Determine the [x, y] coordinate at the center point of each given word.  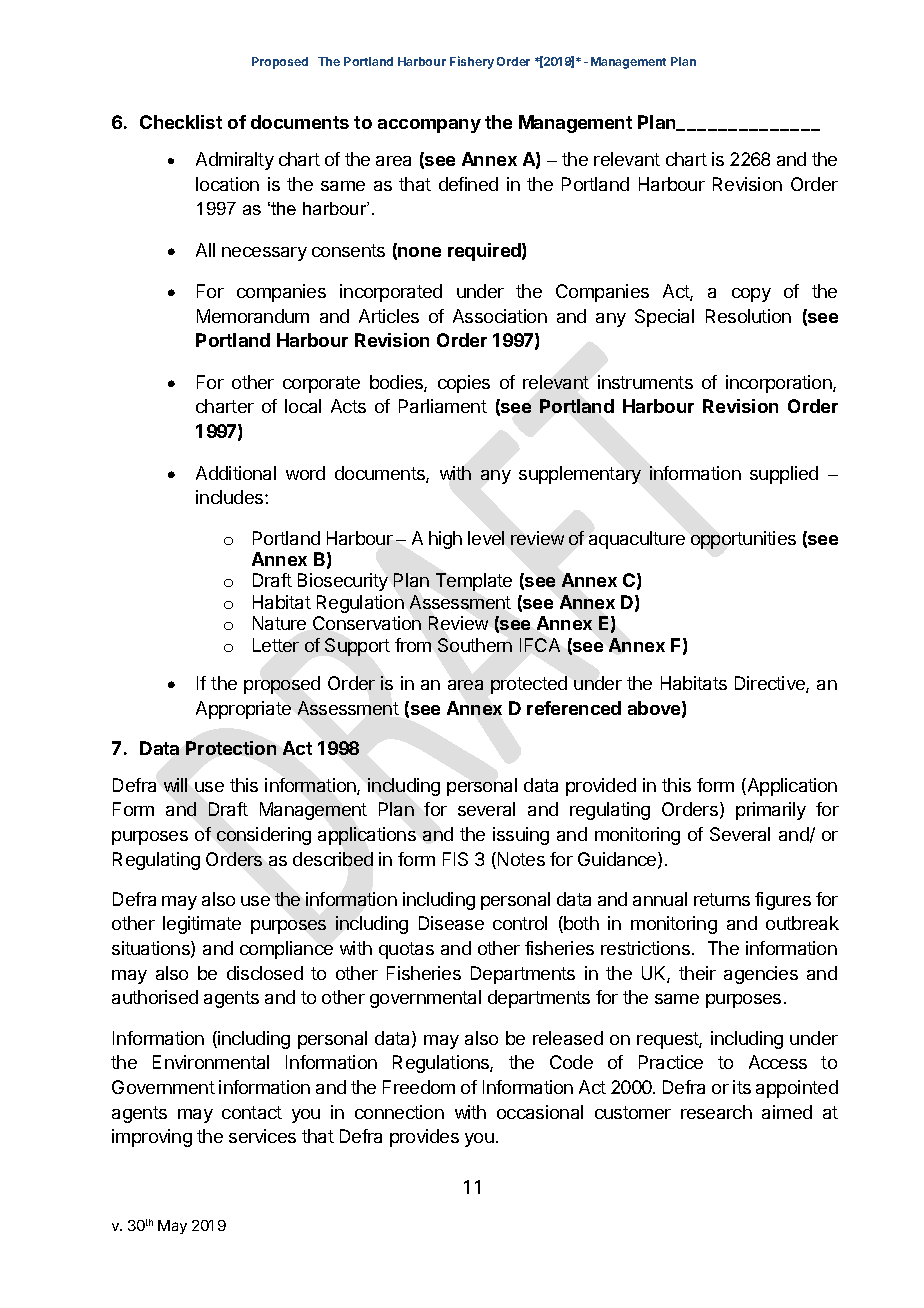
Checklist [181, 122]
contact [252, 1112]
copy [751, 295]
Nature [279, 623]
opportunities [743, 540]
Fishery [472, 62]
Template [474, 582]
